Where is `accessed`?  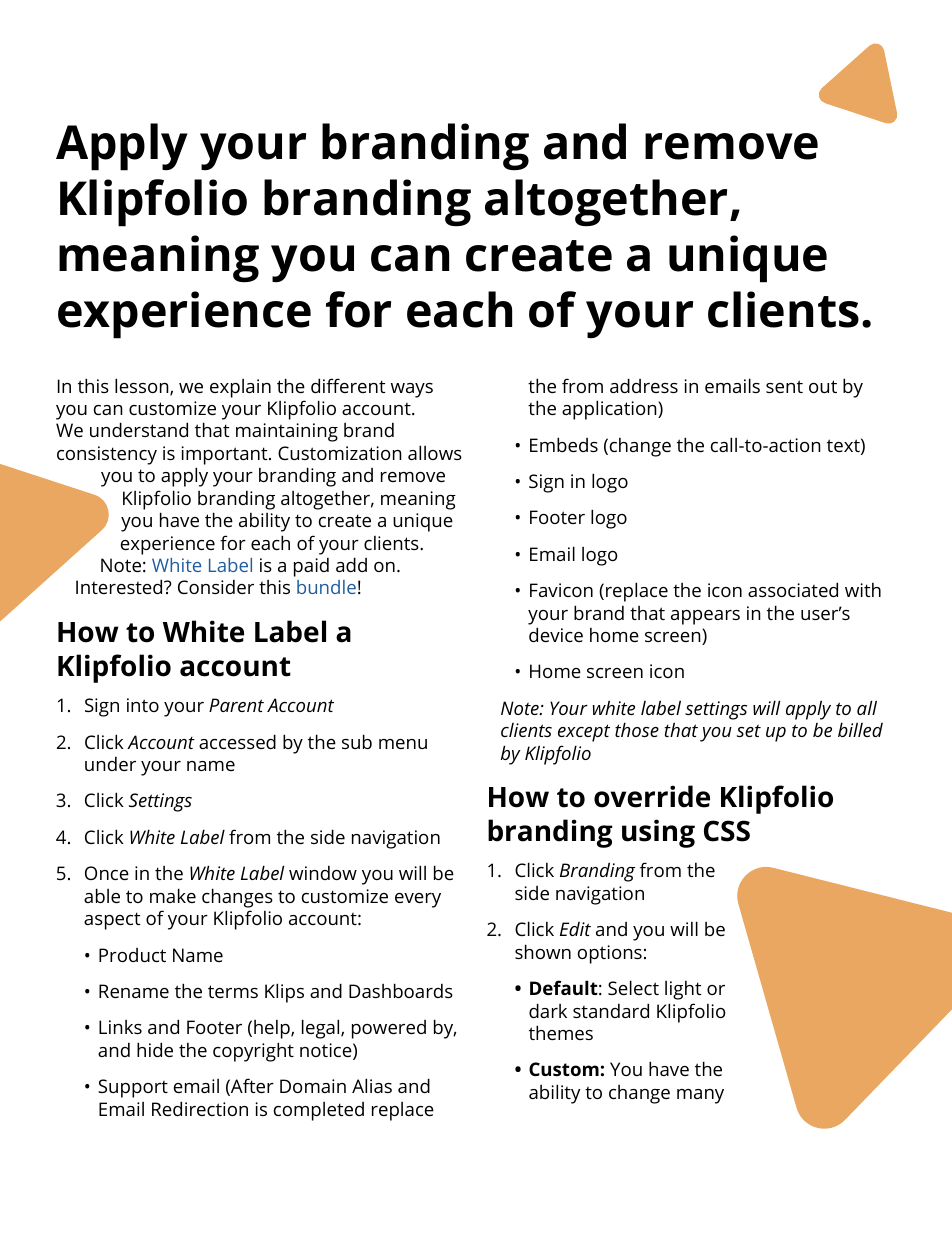
accessed is located at coordinates (237, 741).
